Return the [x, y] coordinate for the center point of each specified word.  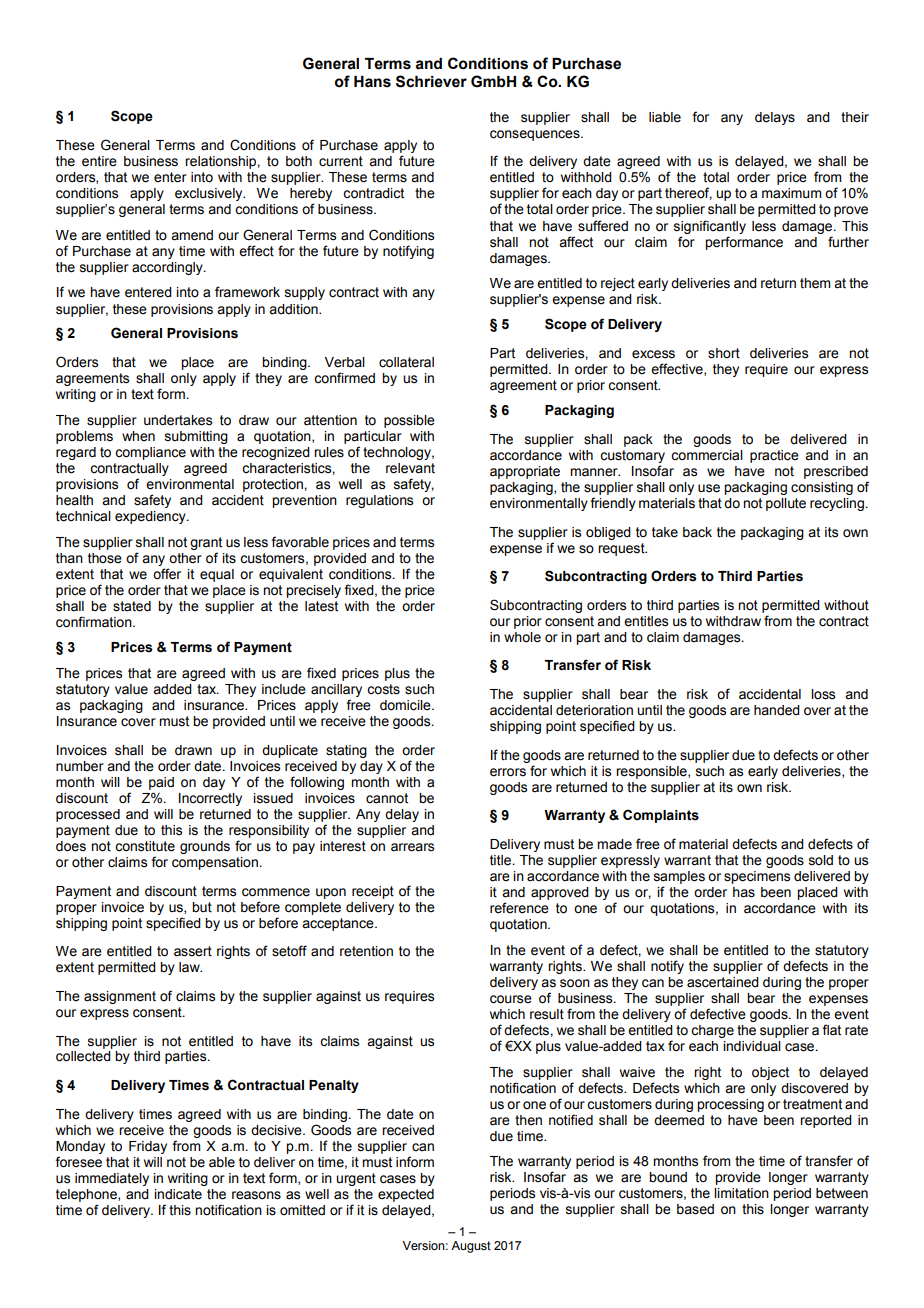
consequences [536, 135]
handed [777, 710]
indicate [178, 1194]
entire [99, 161]
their [855, 117]
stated [132, 606]
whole [522, 637]
